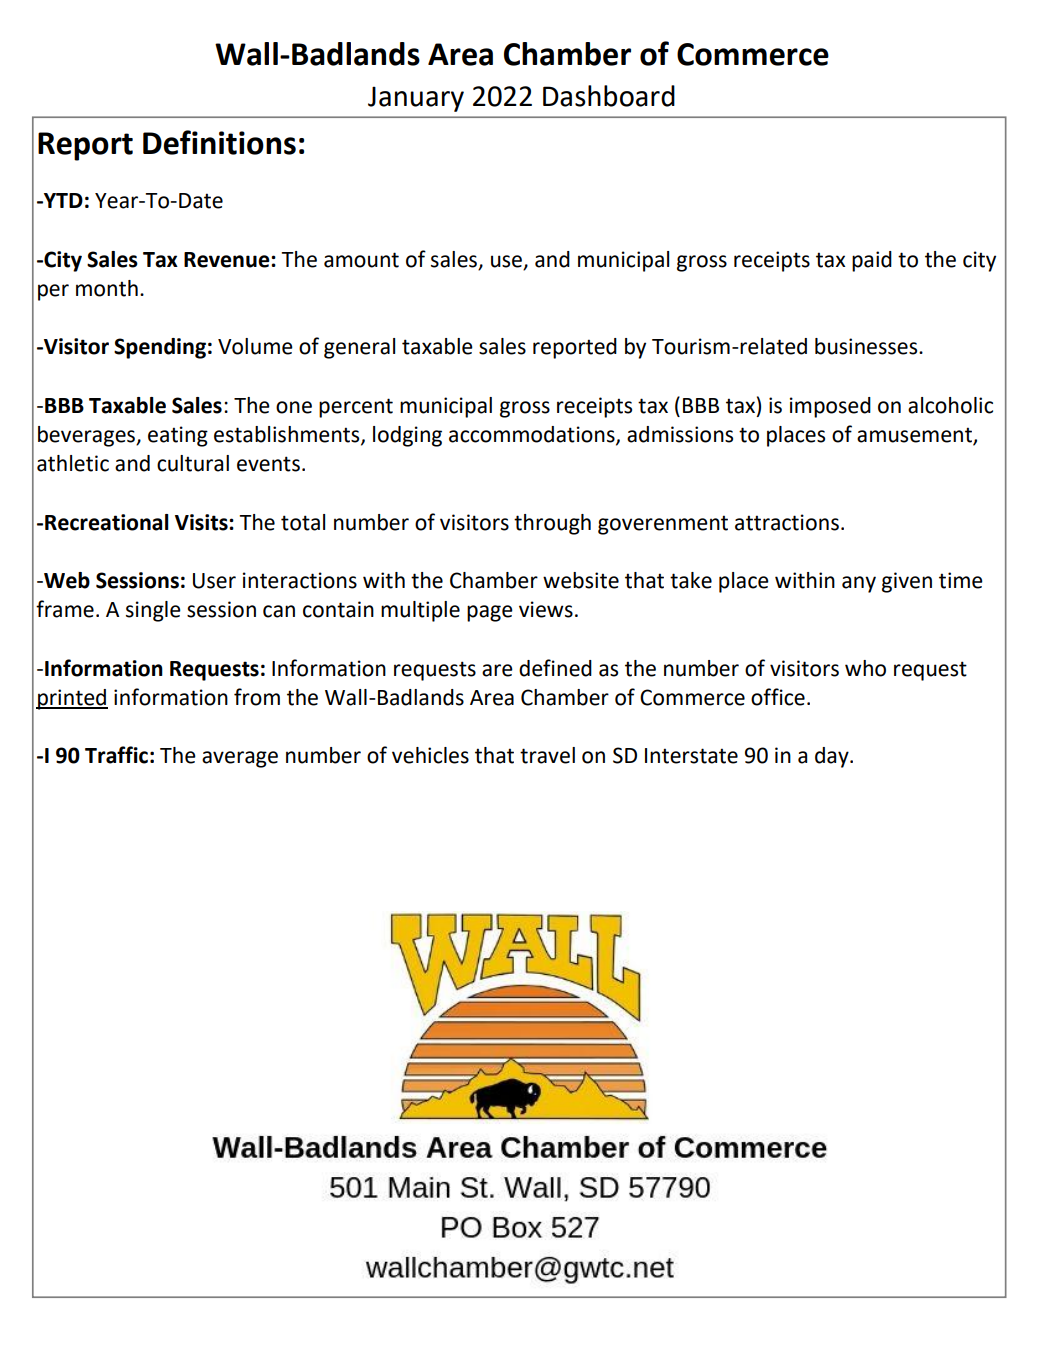 Image resolution: width=1045 pixels, height=1353 pixels. I want to click on January, so click(416, 99).
